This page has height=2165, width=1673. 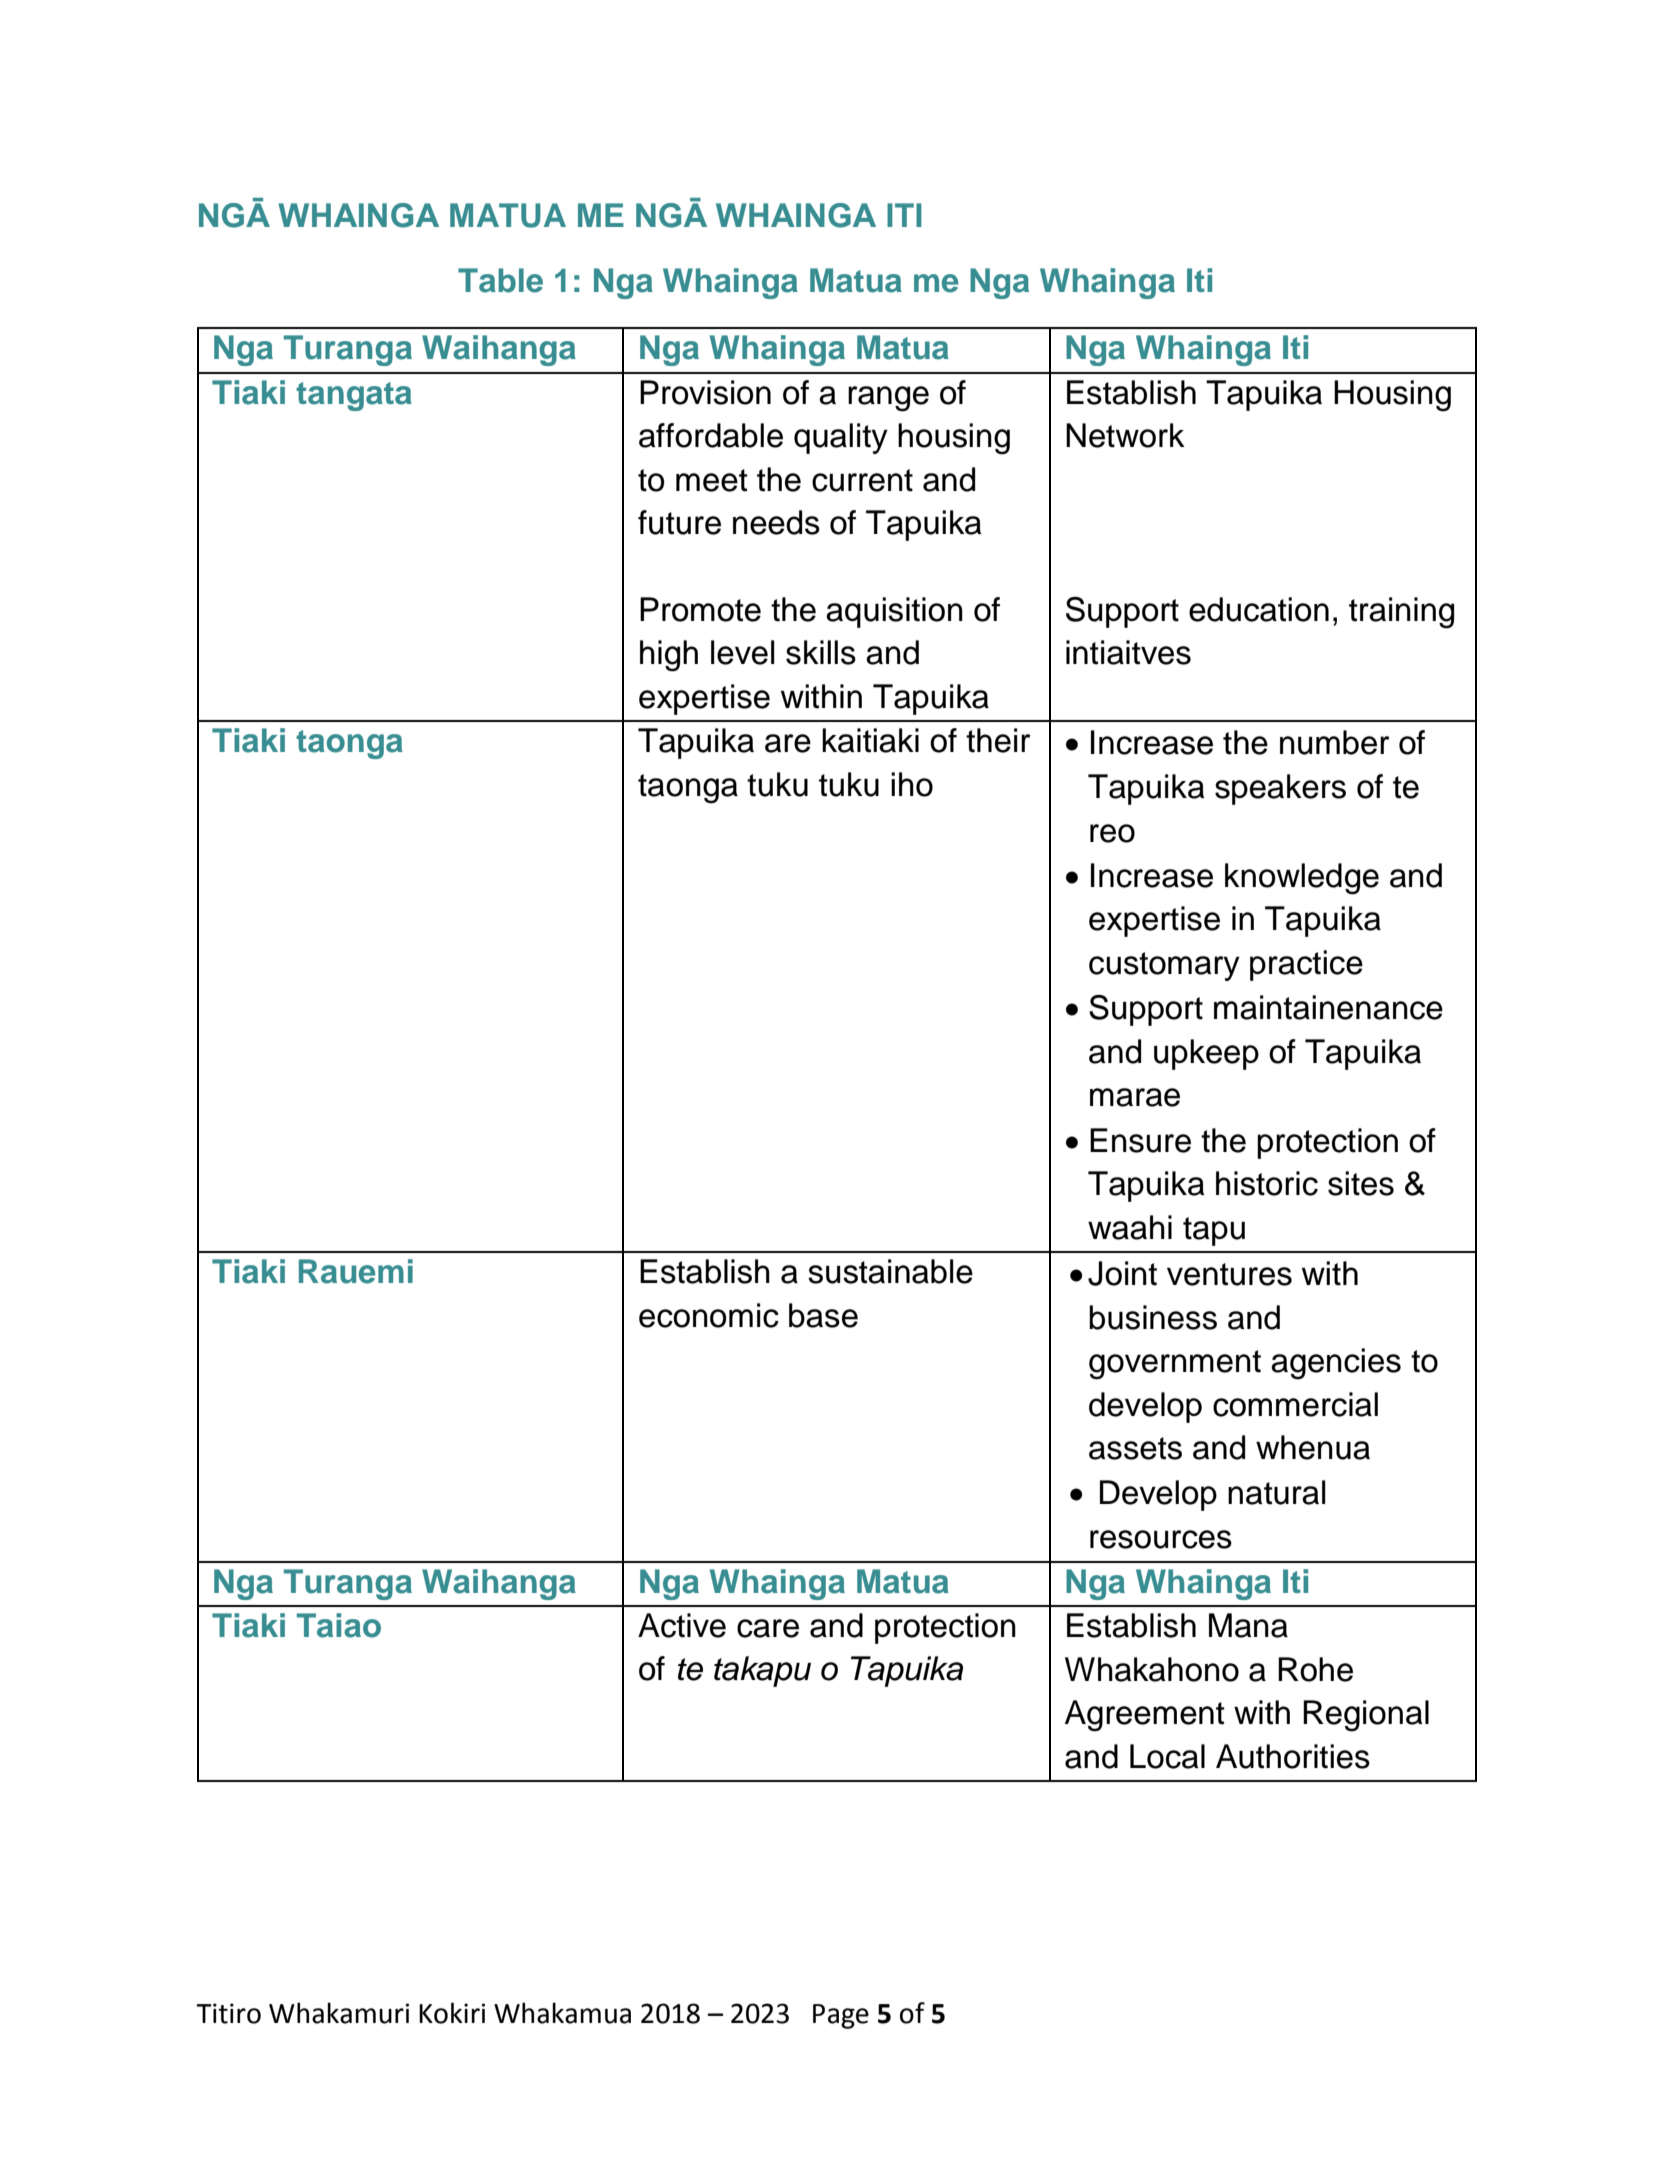 What do you see at coordinates (888, 399) in the page?
I see `range` at bounding box center [888, 399].
